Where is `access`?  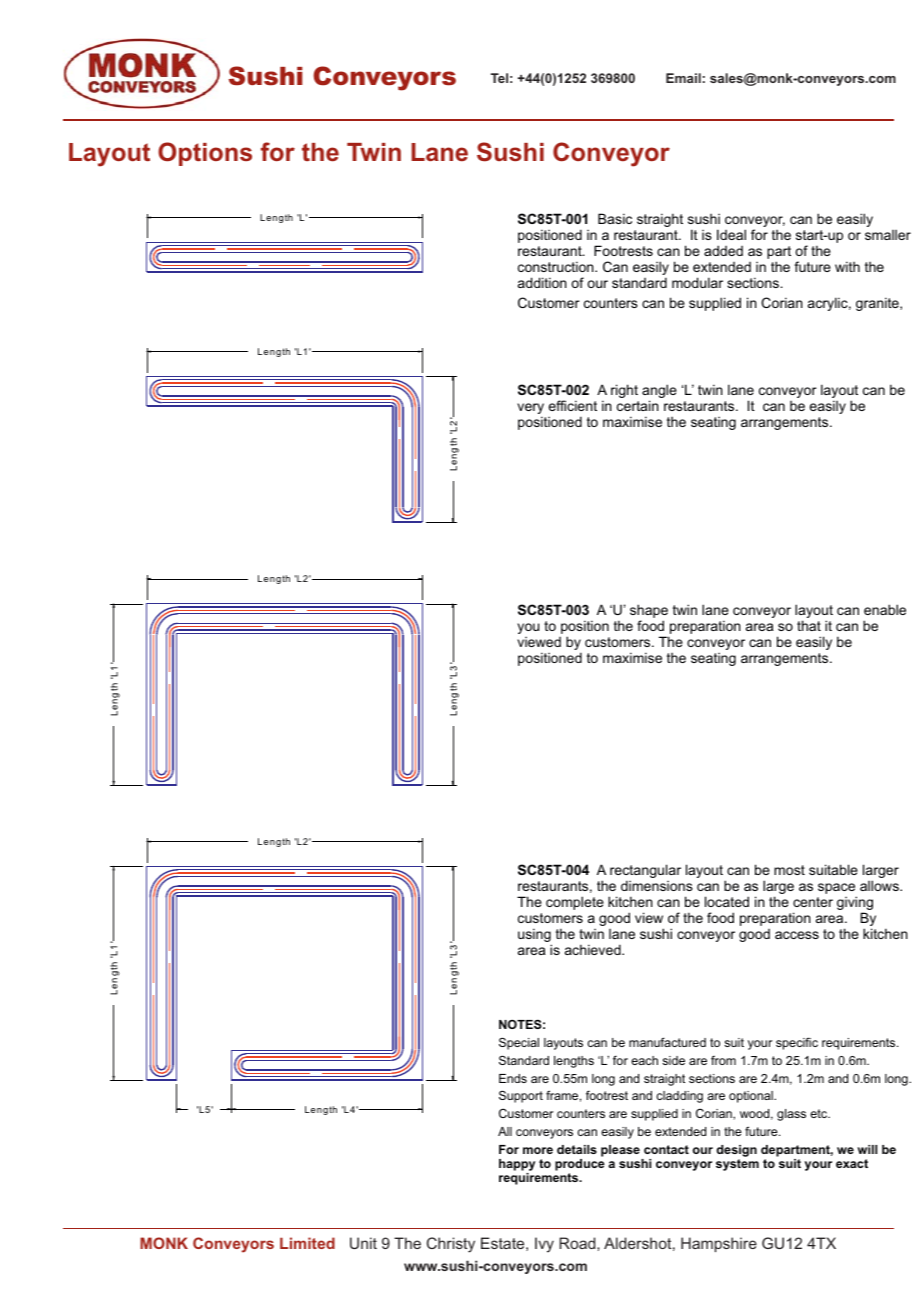
access is located at coordinates (797, 935).
